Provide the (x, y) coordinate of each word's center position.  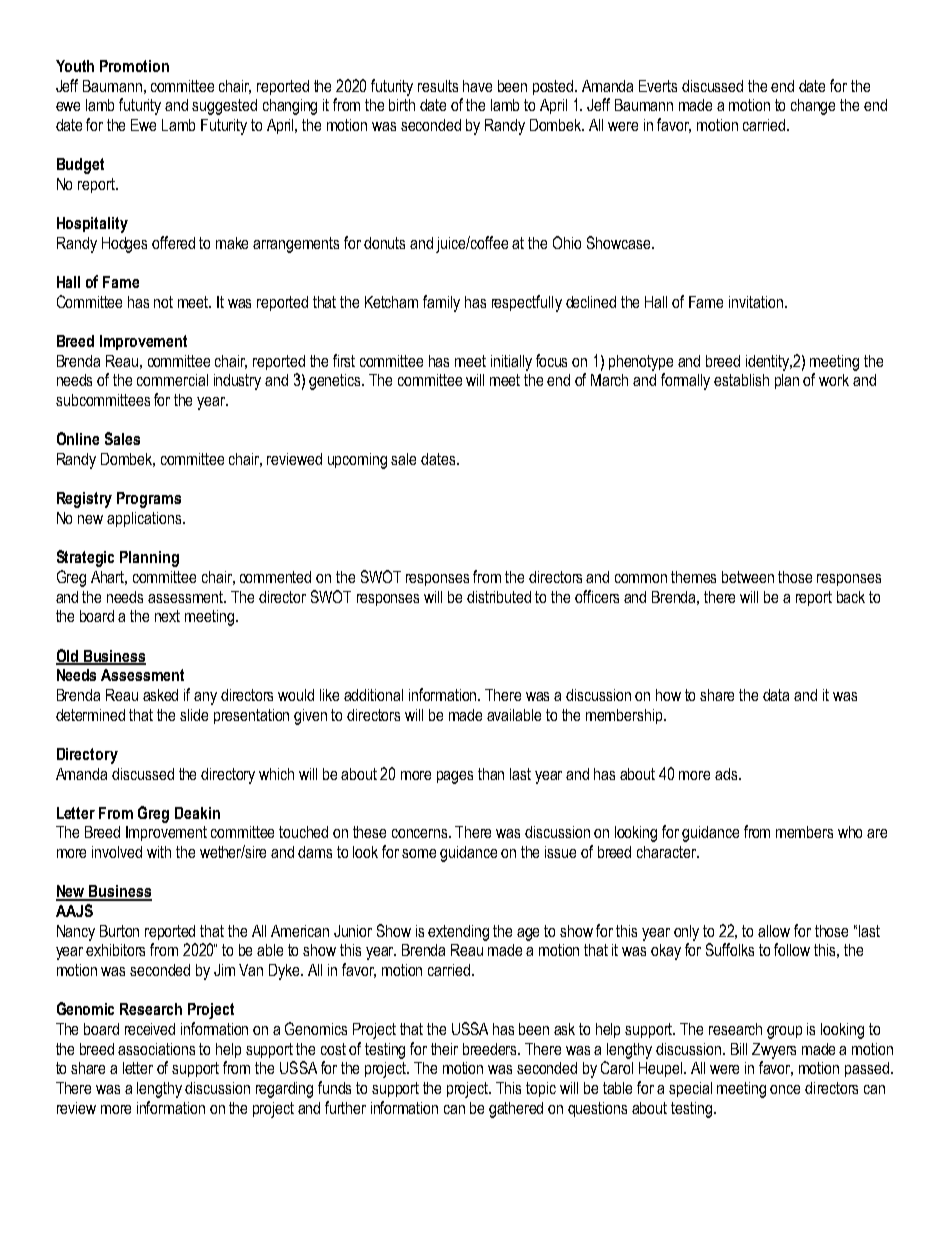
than (491, 774)
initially (511, 363)
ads (727, 774)
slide (194, 715)
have (477, 86)
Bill (739, 1049)
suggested (224, 107)
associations (156, 1049)
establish (741, 380)
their (444, 1049)
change (813, 107)
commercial (172, 380)
